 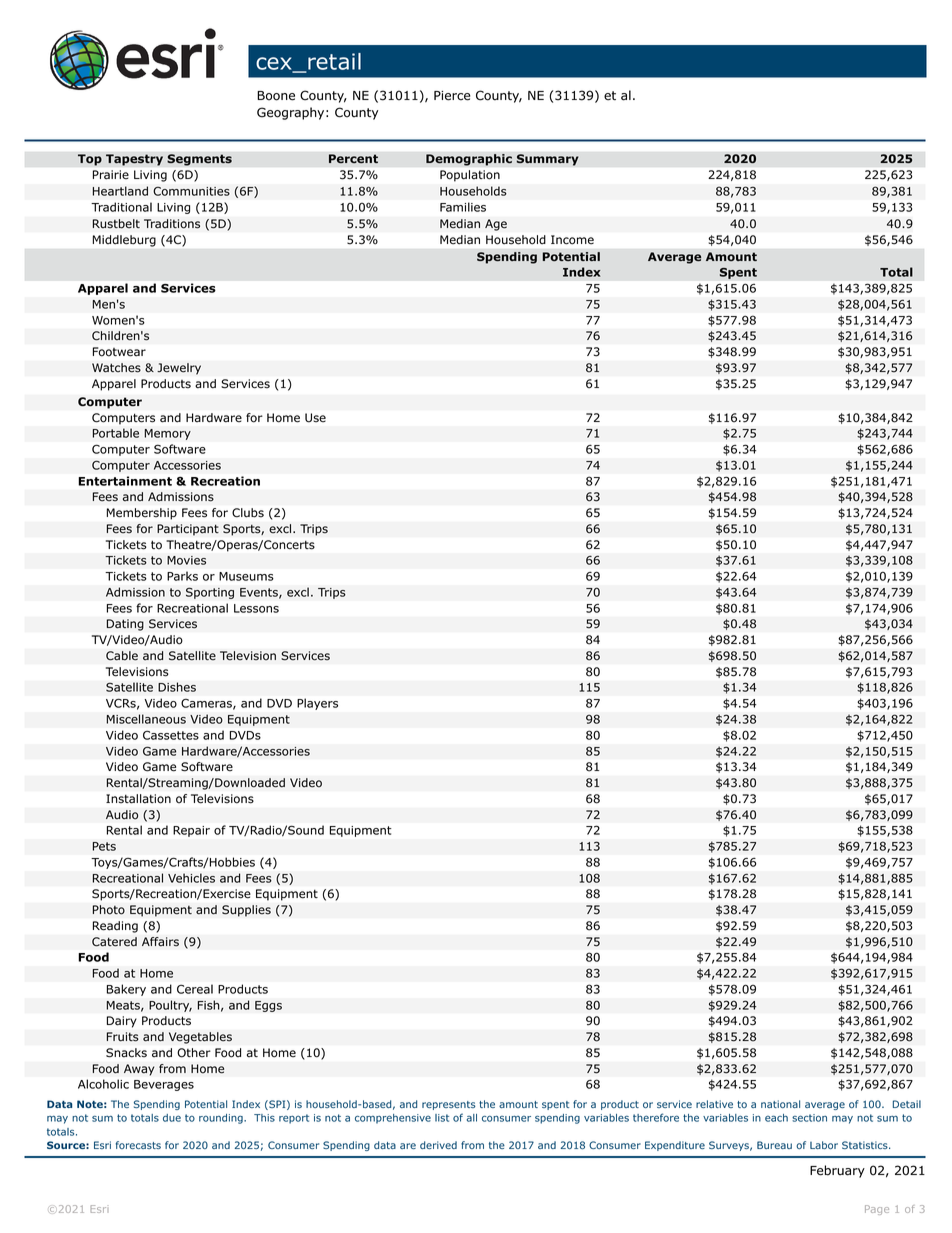 I want to click on Repair, so click(x=191, y=831).
